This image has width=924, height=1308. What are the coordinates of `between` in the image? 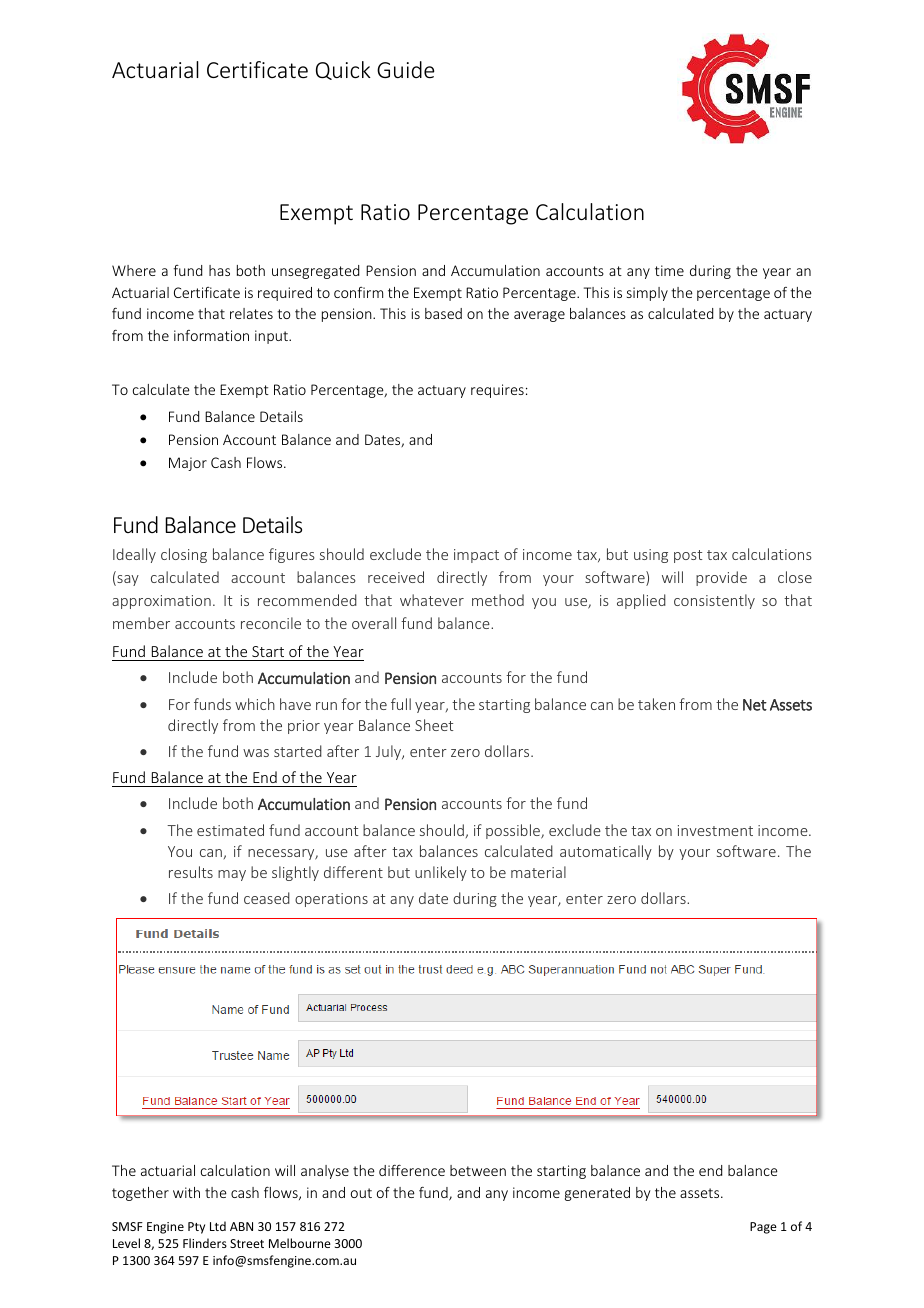 It's located at (478, 1170).
